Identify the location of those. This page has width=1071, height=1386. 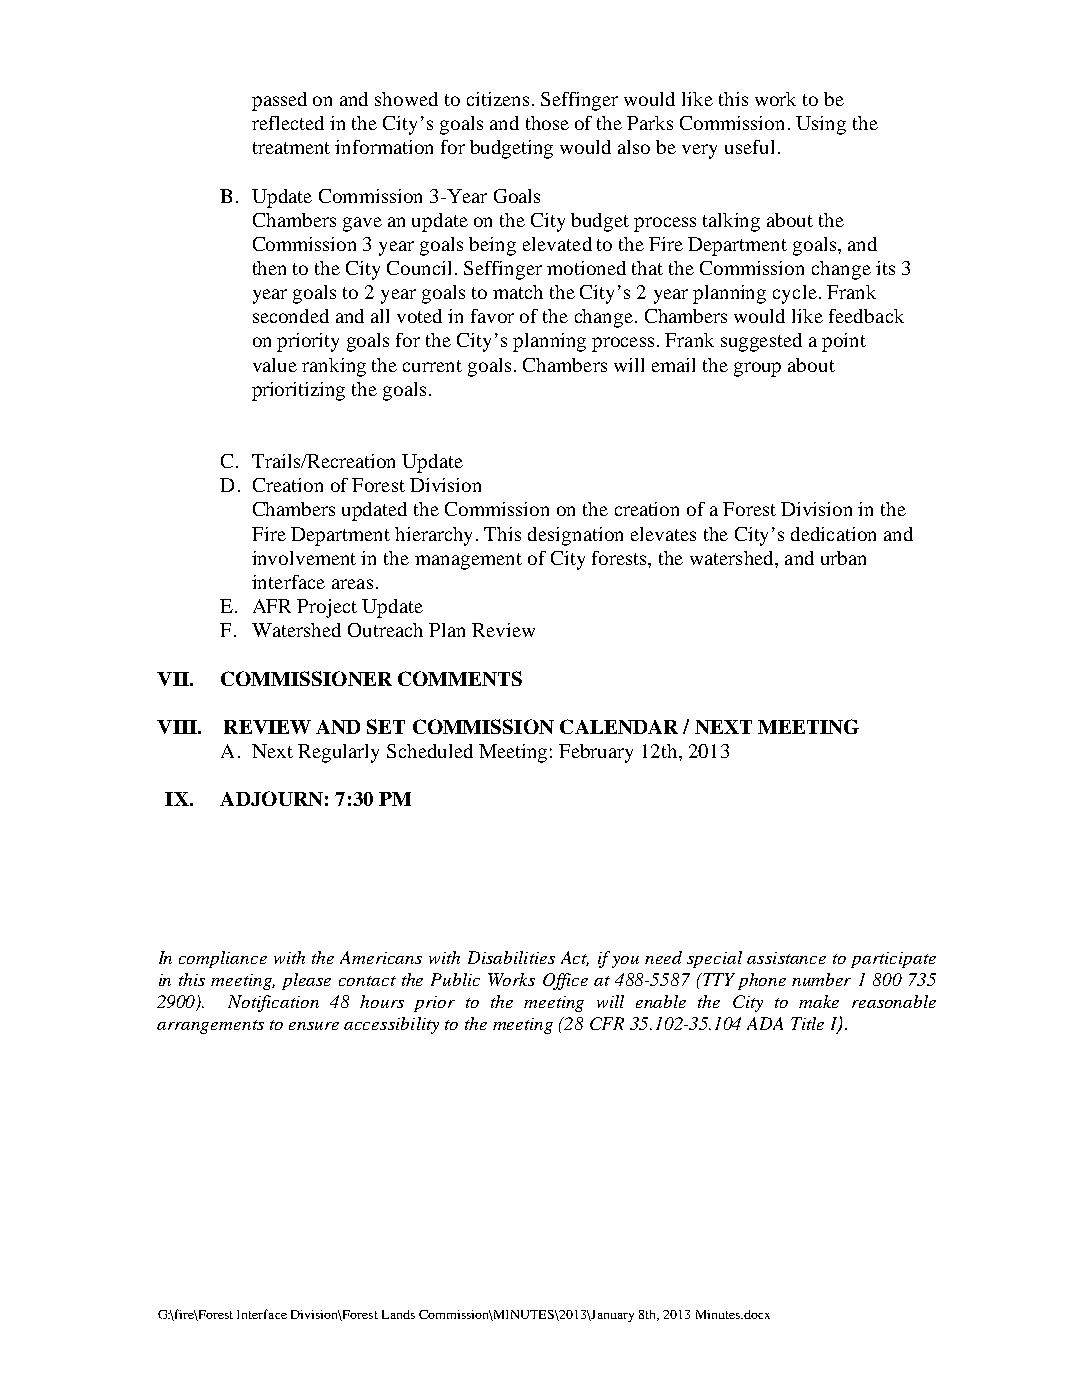
(547, 123).
